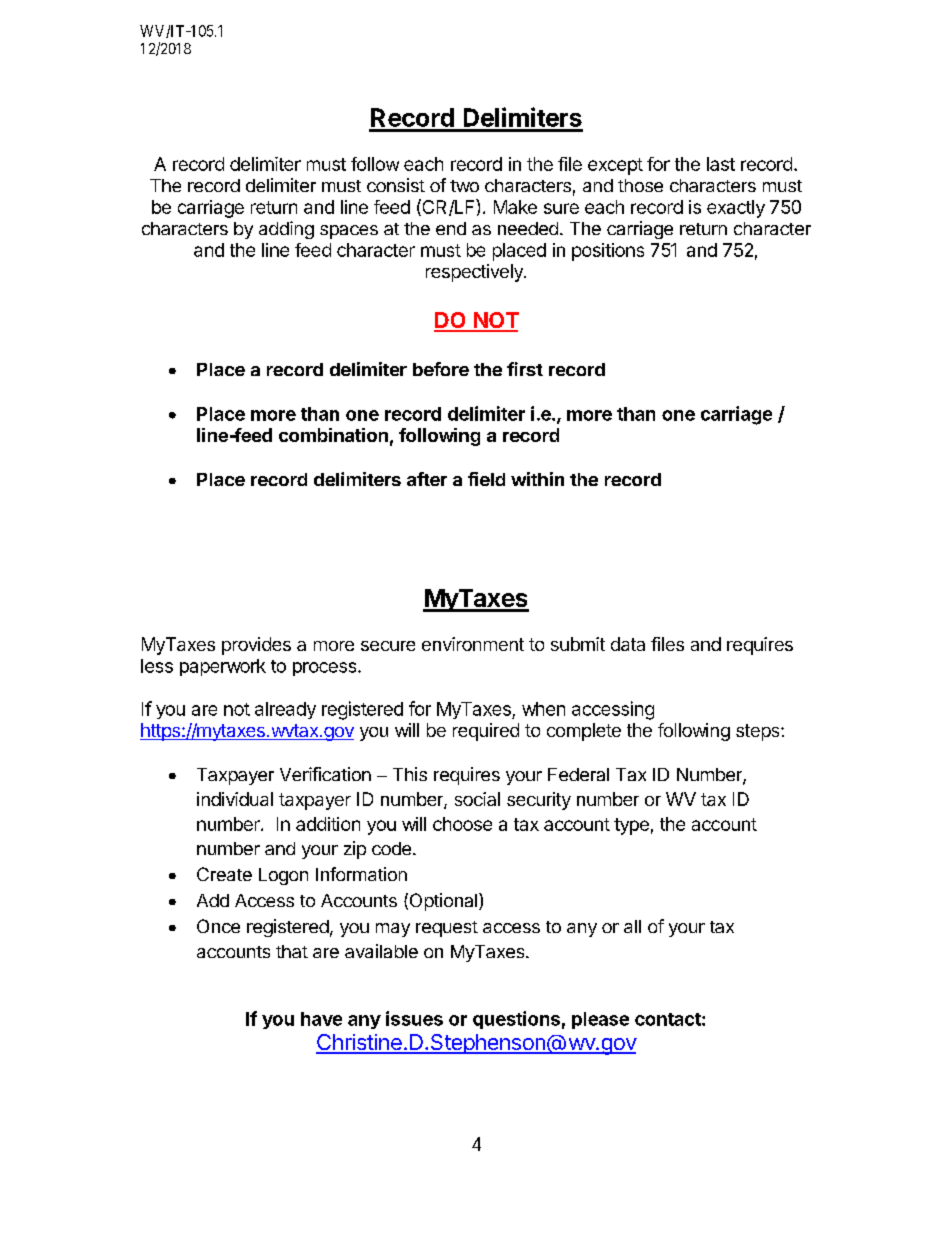 This screenshot has height=1233, width=952. I want to click on please, so click(600, 1020).
